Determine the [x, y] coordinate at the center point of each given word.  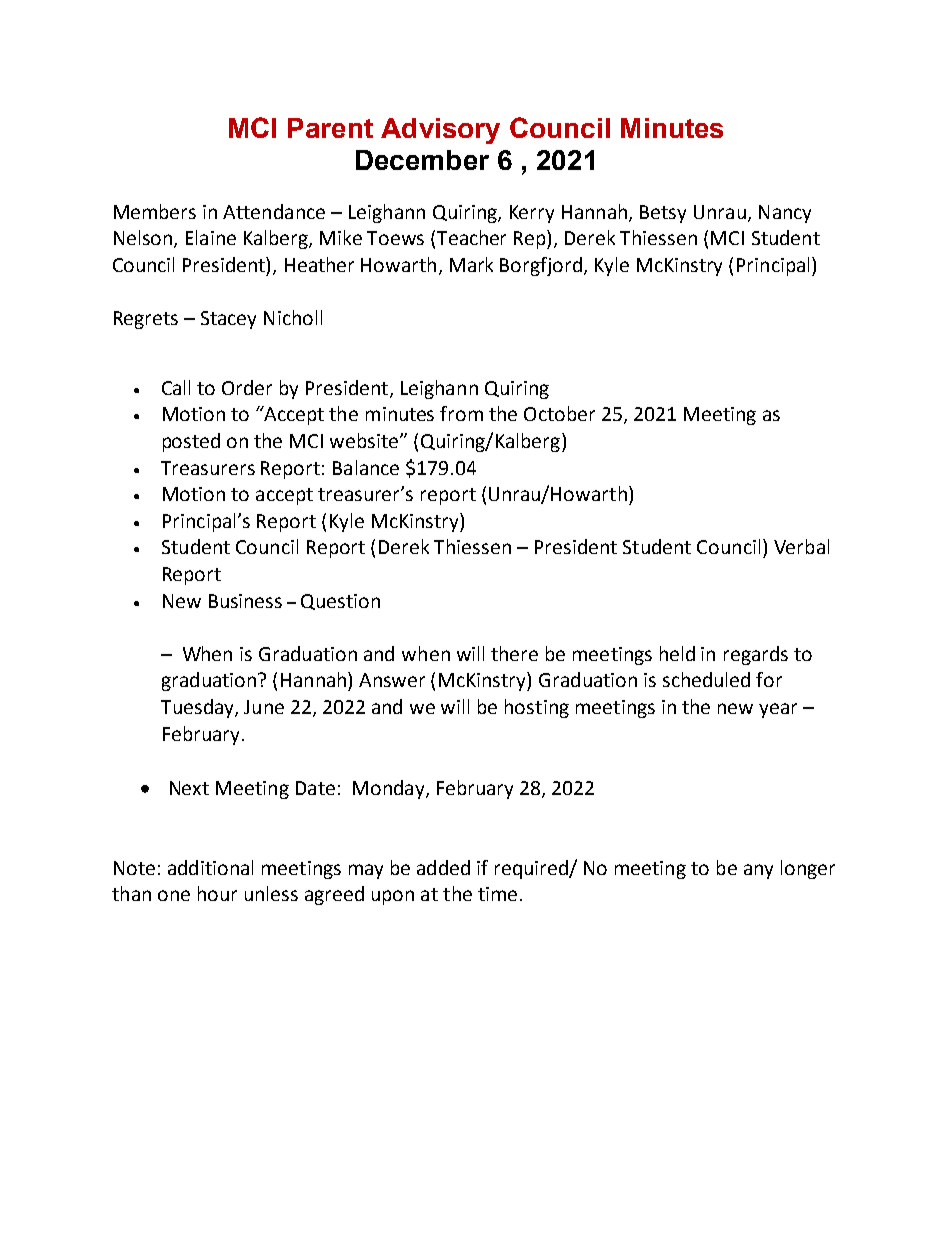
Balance [366, 467]
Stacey [228, 320]
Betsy [663, 214]
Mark [471, 264]
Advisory [440, 131]
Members [155, 211]
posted [191, 442]
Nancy [785, 214]
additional [210, 867]
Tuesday [198, 708]
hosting [537, 708]
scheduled [706, 679]
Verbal [801, 546]
